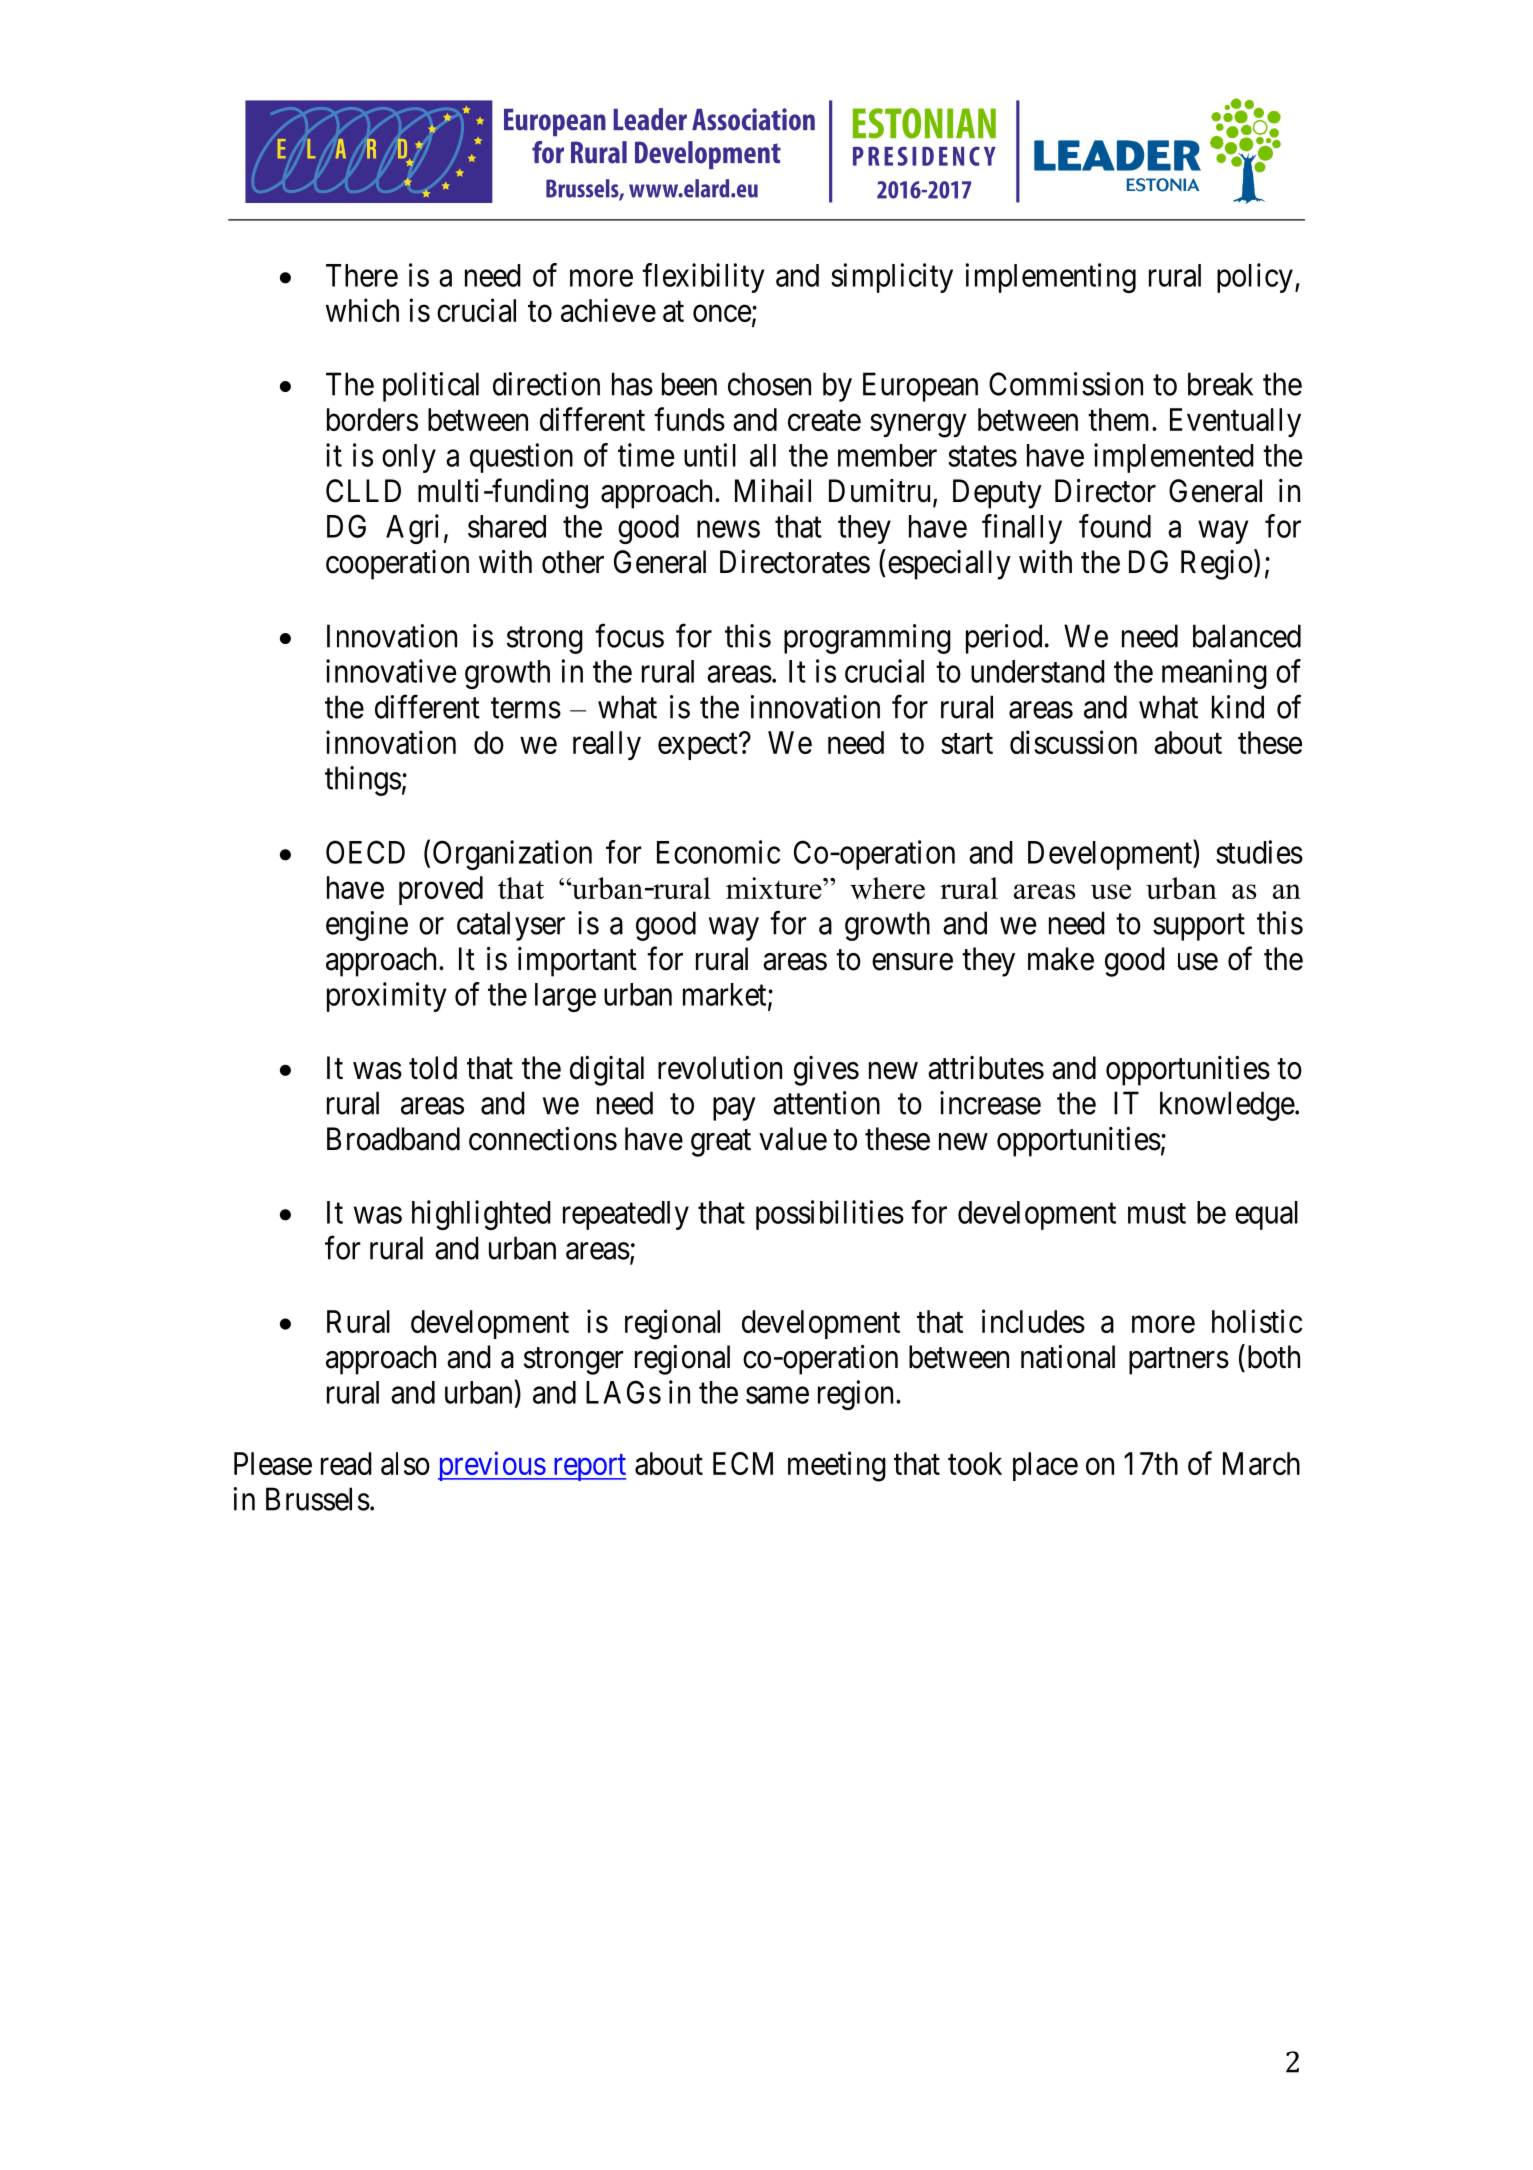  Describe the element at coordinates (412, 529) in the screenshot. I see `Agri` at that location.
